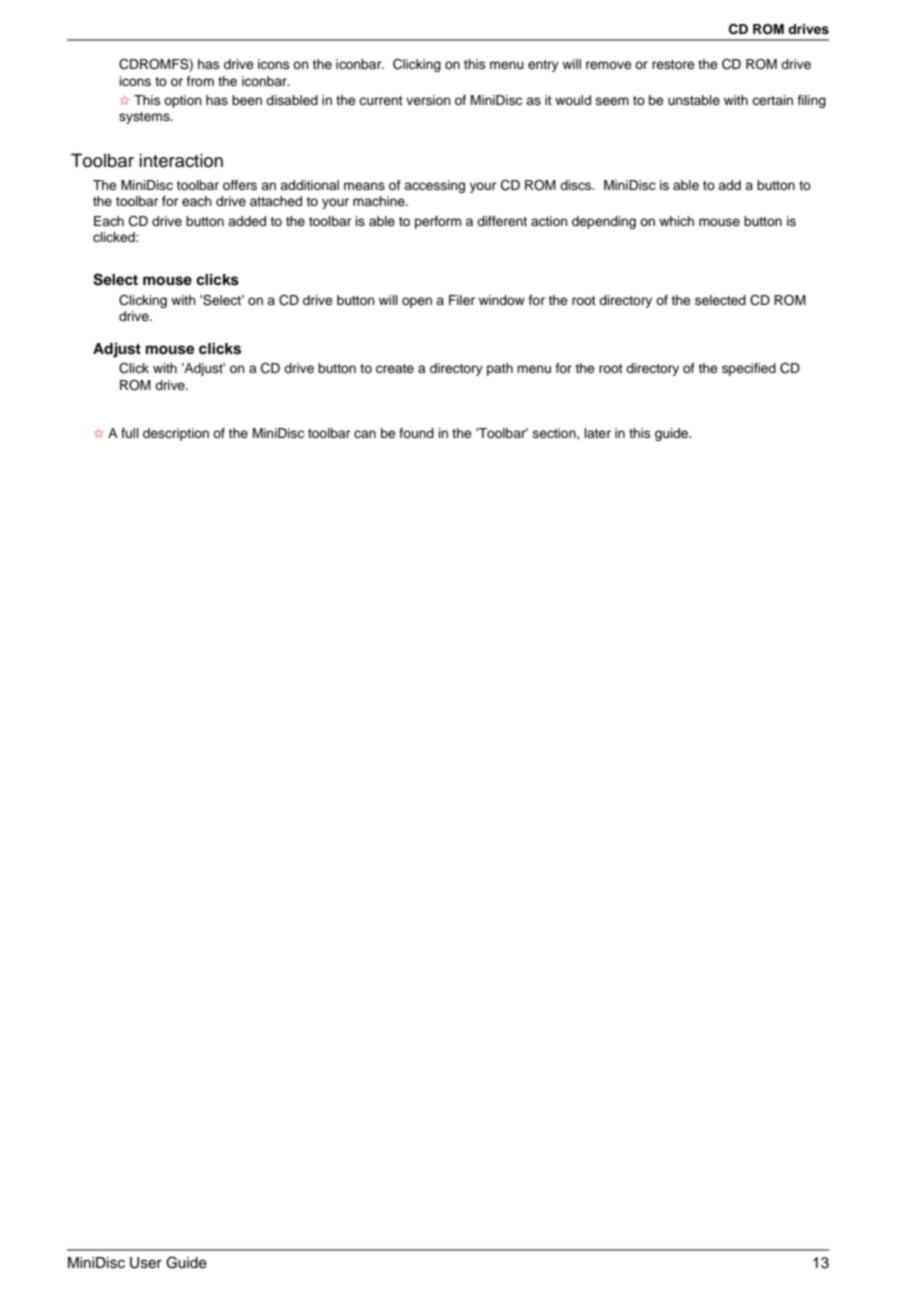  What do you see at coordinates (200, 81) in the page?
I see `from` at bounding box center [200, 81].
